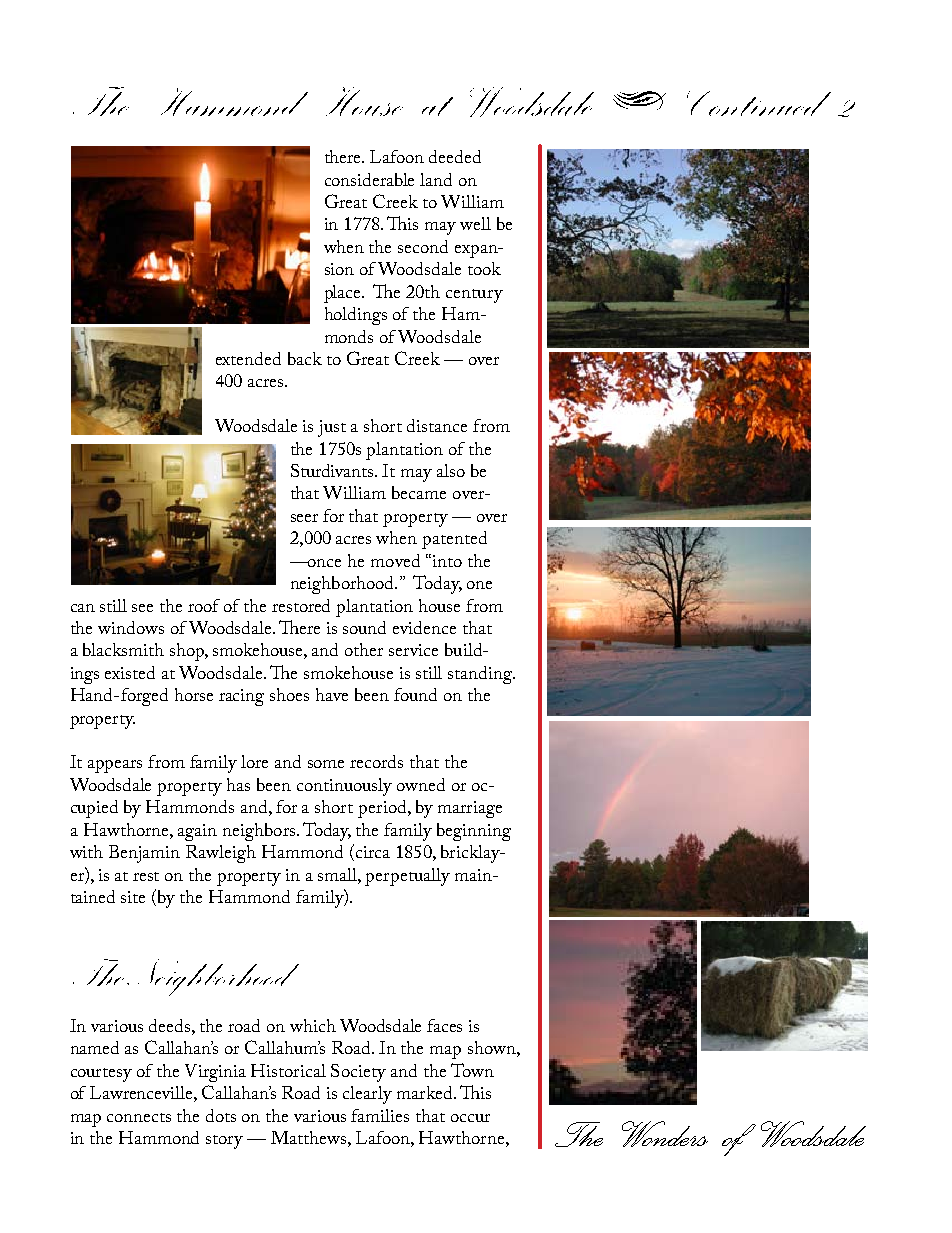 The height and width of the image is (1233, 952). Describe the element at coordinates (454, 540) in the image. I see `patented` at that location.
